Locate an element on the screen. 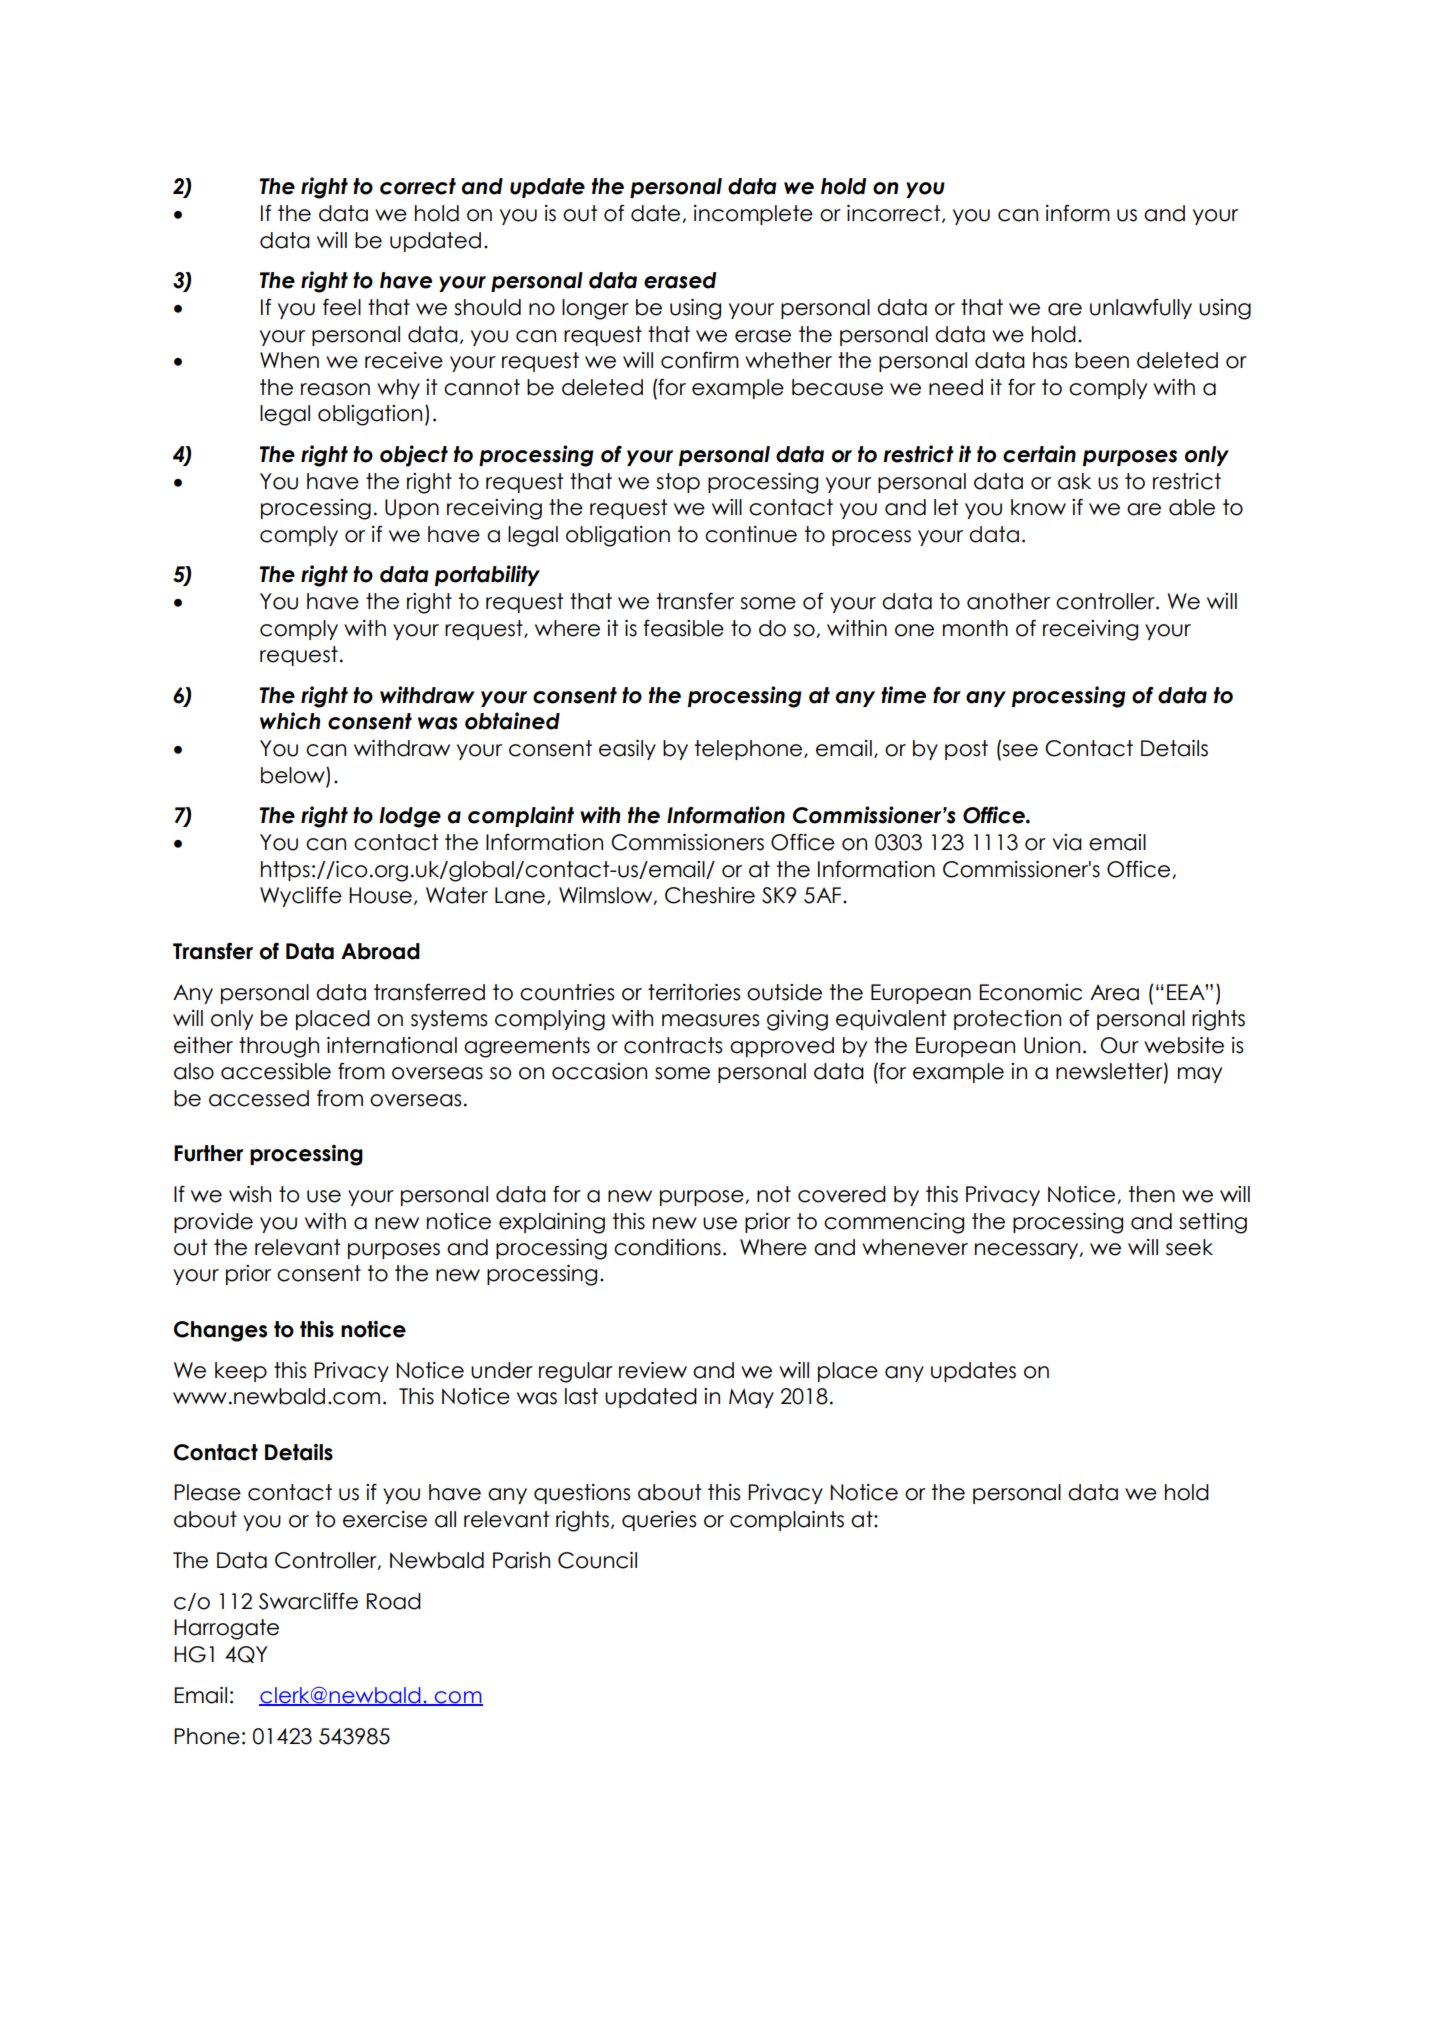 The image size is (1431, 2023). necessary is located at coordinates (1028, 1251).
